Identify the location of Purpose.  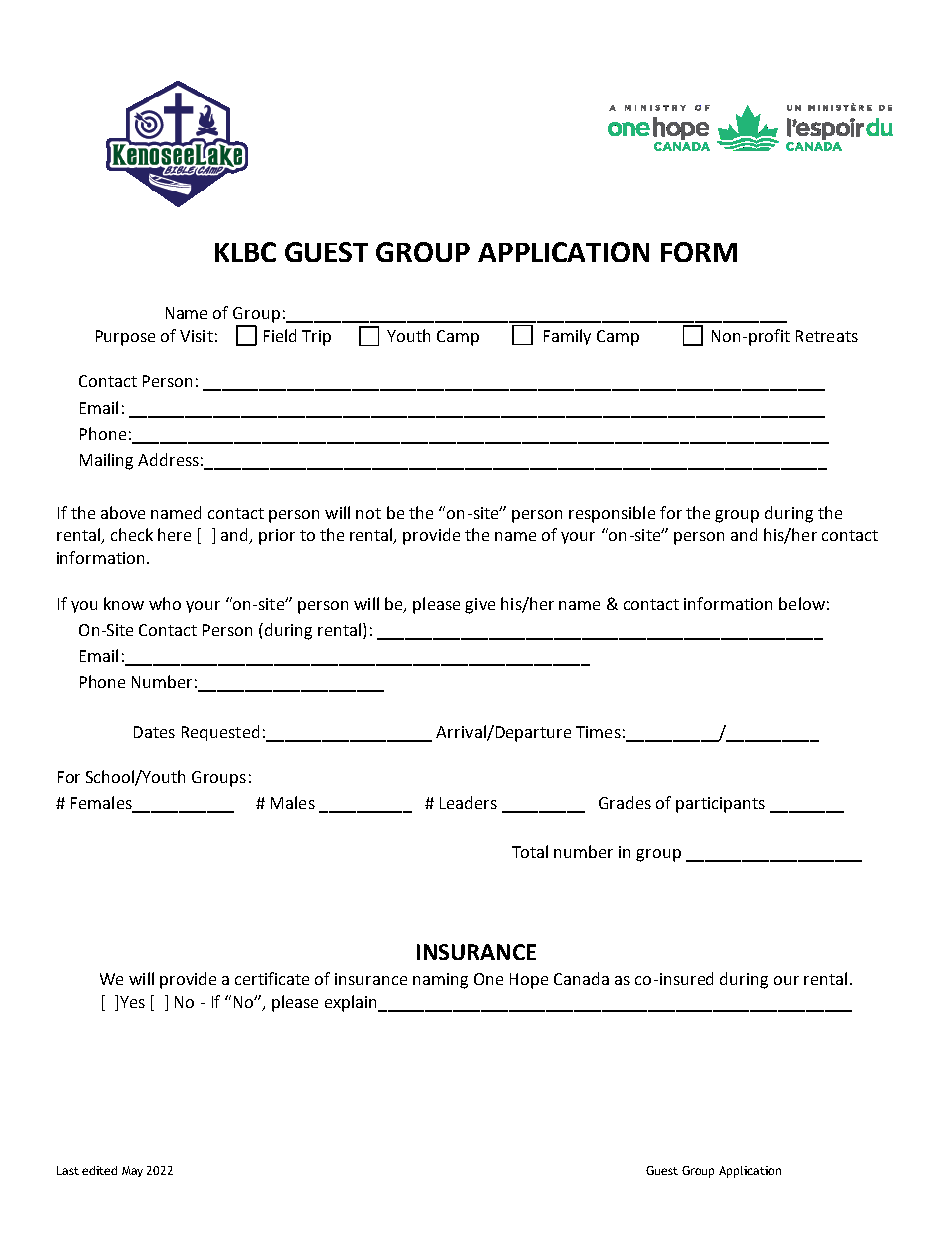
(125, 338).
